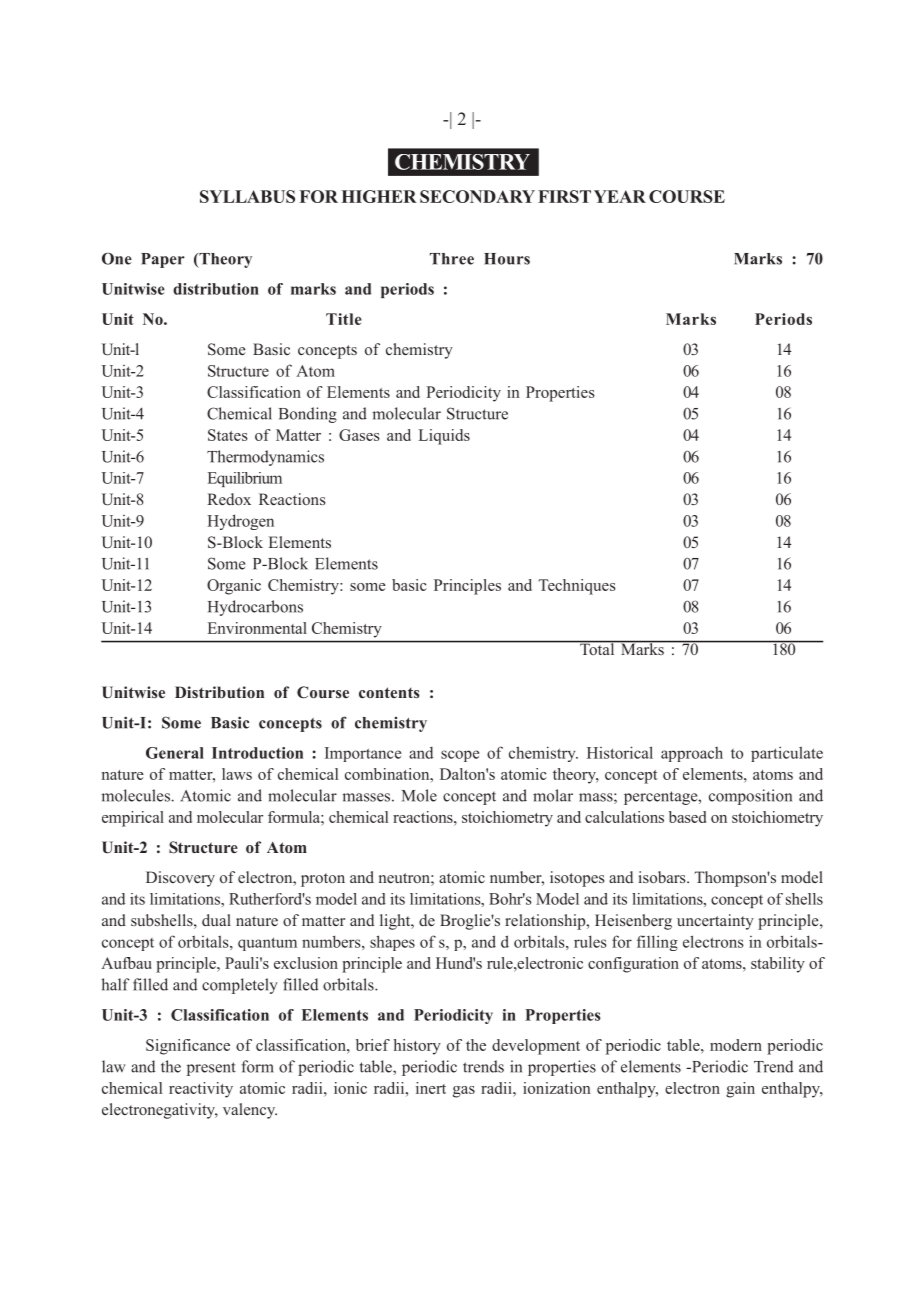 The height and width of the screenshot is (1308, 924). What do you see at coordinates (237, 774) in the screenshot?
I see `laws` at bounding box center [237, 774].
